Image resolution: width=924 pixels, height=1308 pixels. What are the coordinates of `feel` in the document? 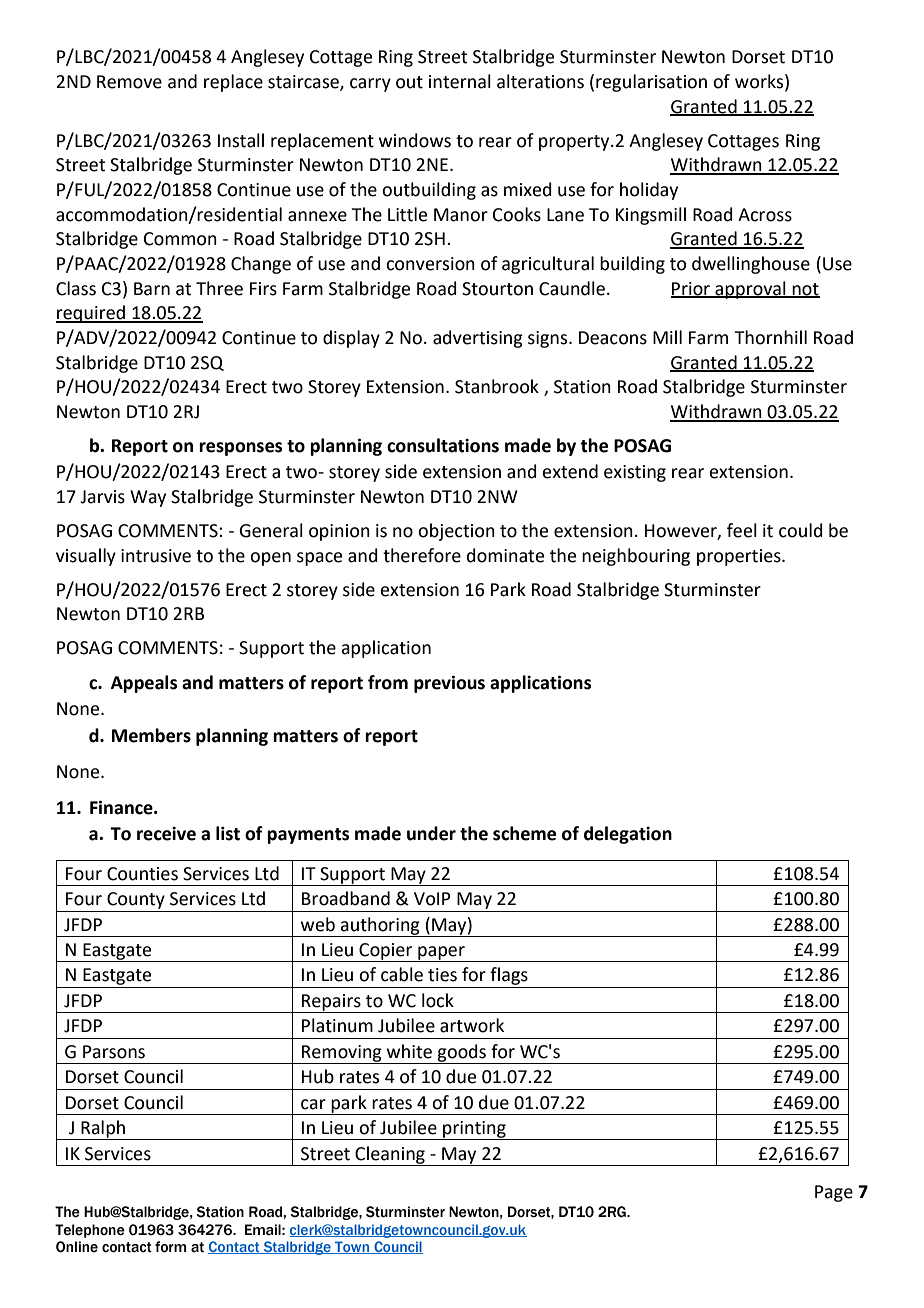 It's located at (742, 530).
